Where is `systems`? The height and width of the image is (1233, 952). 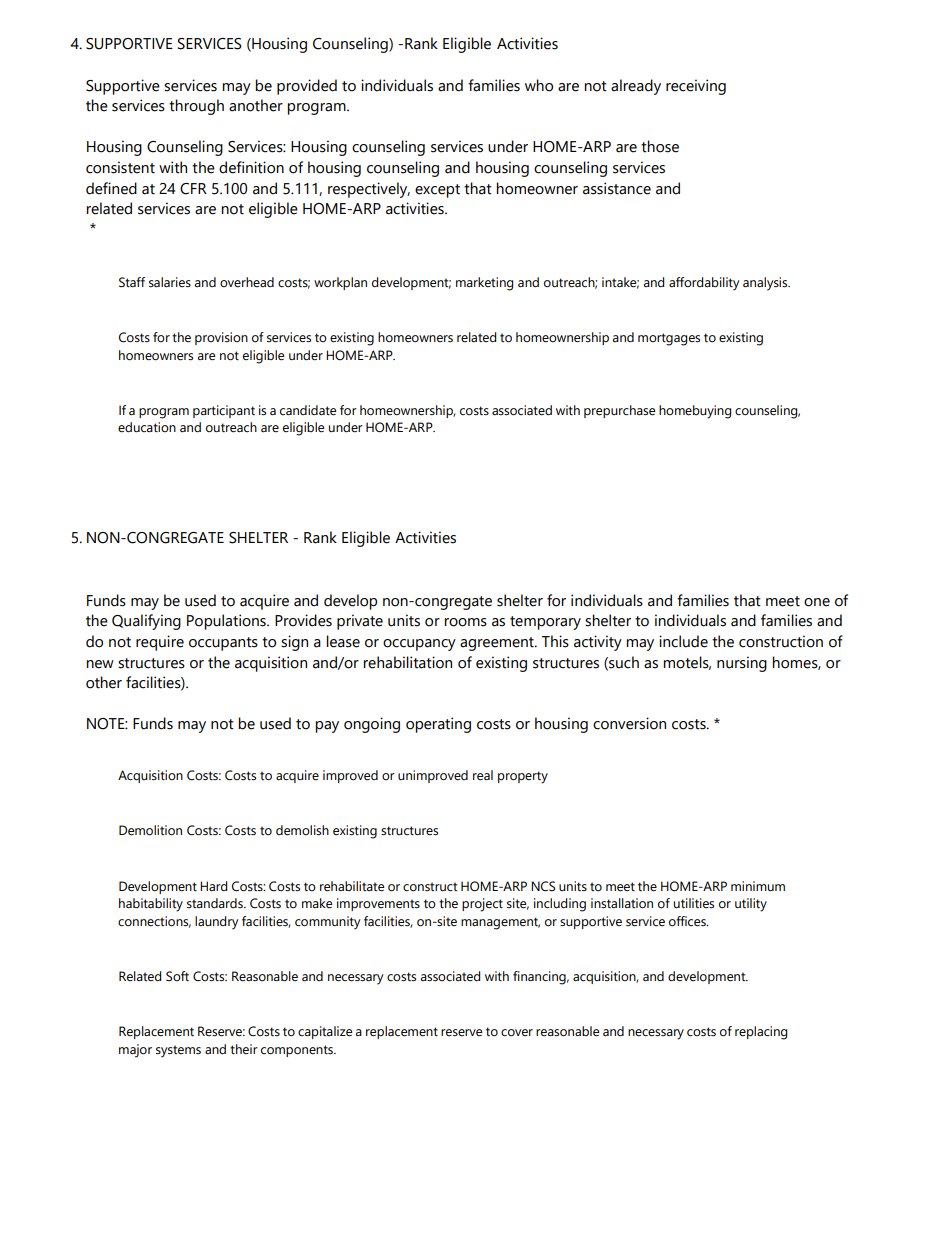 systems is located at coordinates (178, 1051).
